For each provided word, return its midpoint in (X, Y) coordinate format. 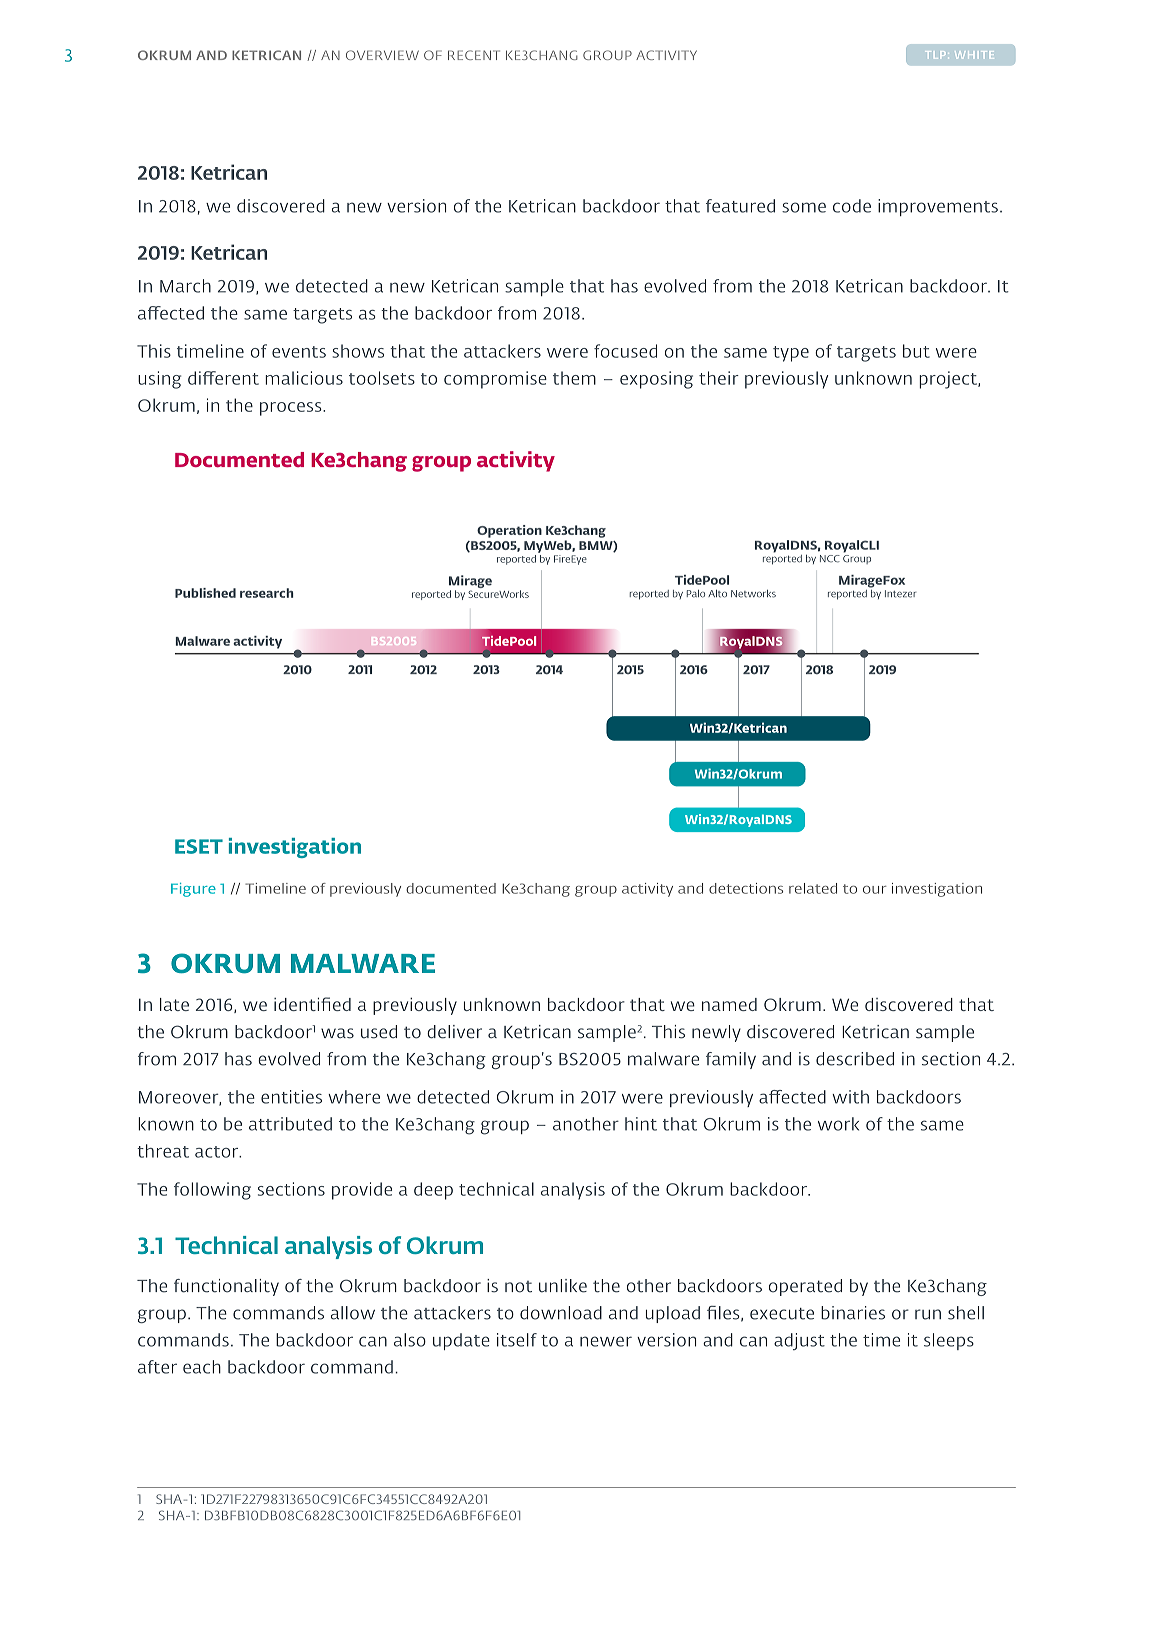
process (292, 409)
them (574, 378)
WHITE (973, 54)
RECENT (474, 55)
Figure (193, 890)
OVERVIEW (382, 55)
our (875, 890)
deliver (454, 1032)
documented (451, 888)
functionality (226, 1287)
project (949, 380)
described (855, 1059)
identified (312, 1004)
